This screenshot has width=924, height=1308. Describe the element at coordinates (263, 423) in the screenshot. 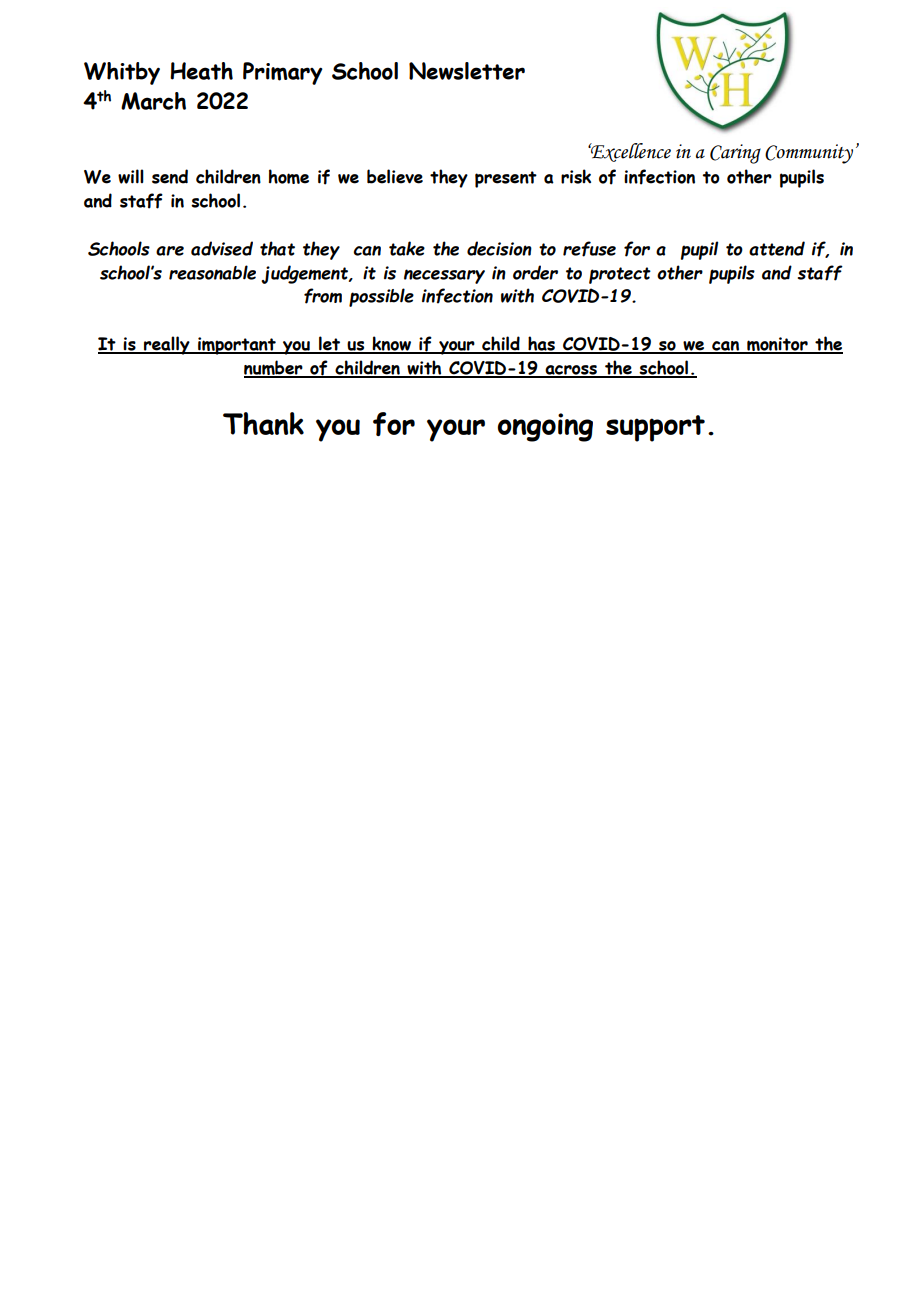

I see `Thank` at that location.
